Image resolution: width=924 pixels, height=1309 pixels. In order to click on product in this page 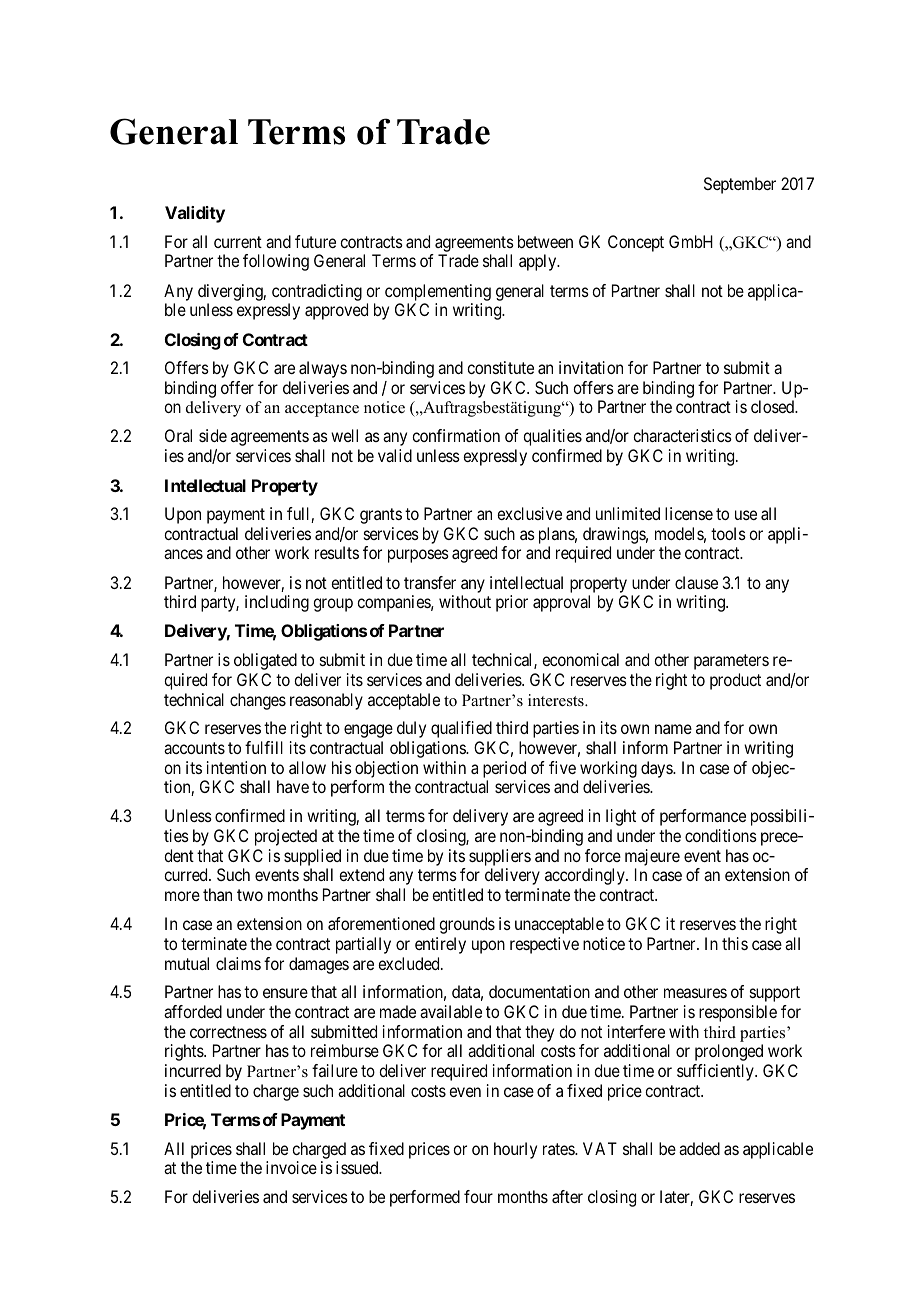, I will do `click(735, 681)`.
